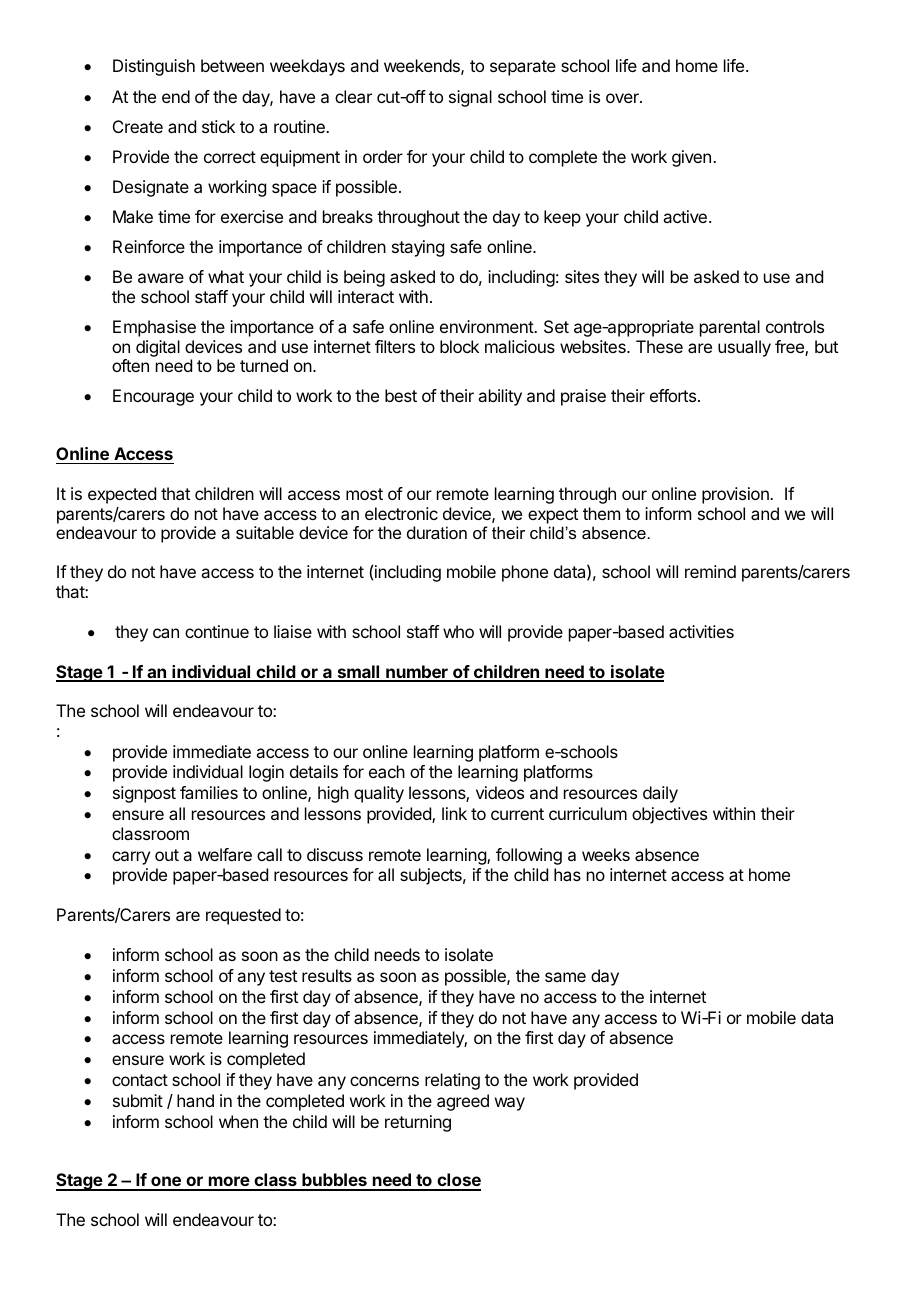 The image size is (924, 1308). Describe the element at coordinates (217, 631) in the screenshot. I see `continue` at that location.
